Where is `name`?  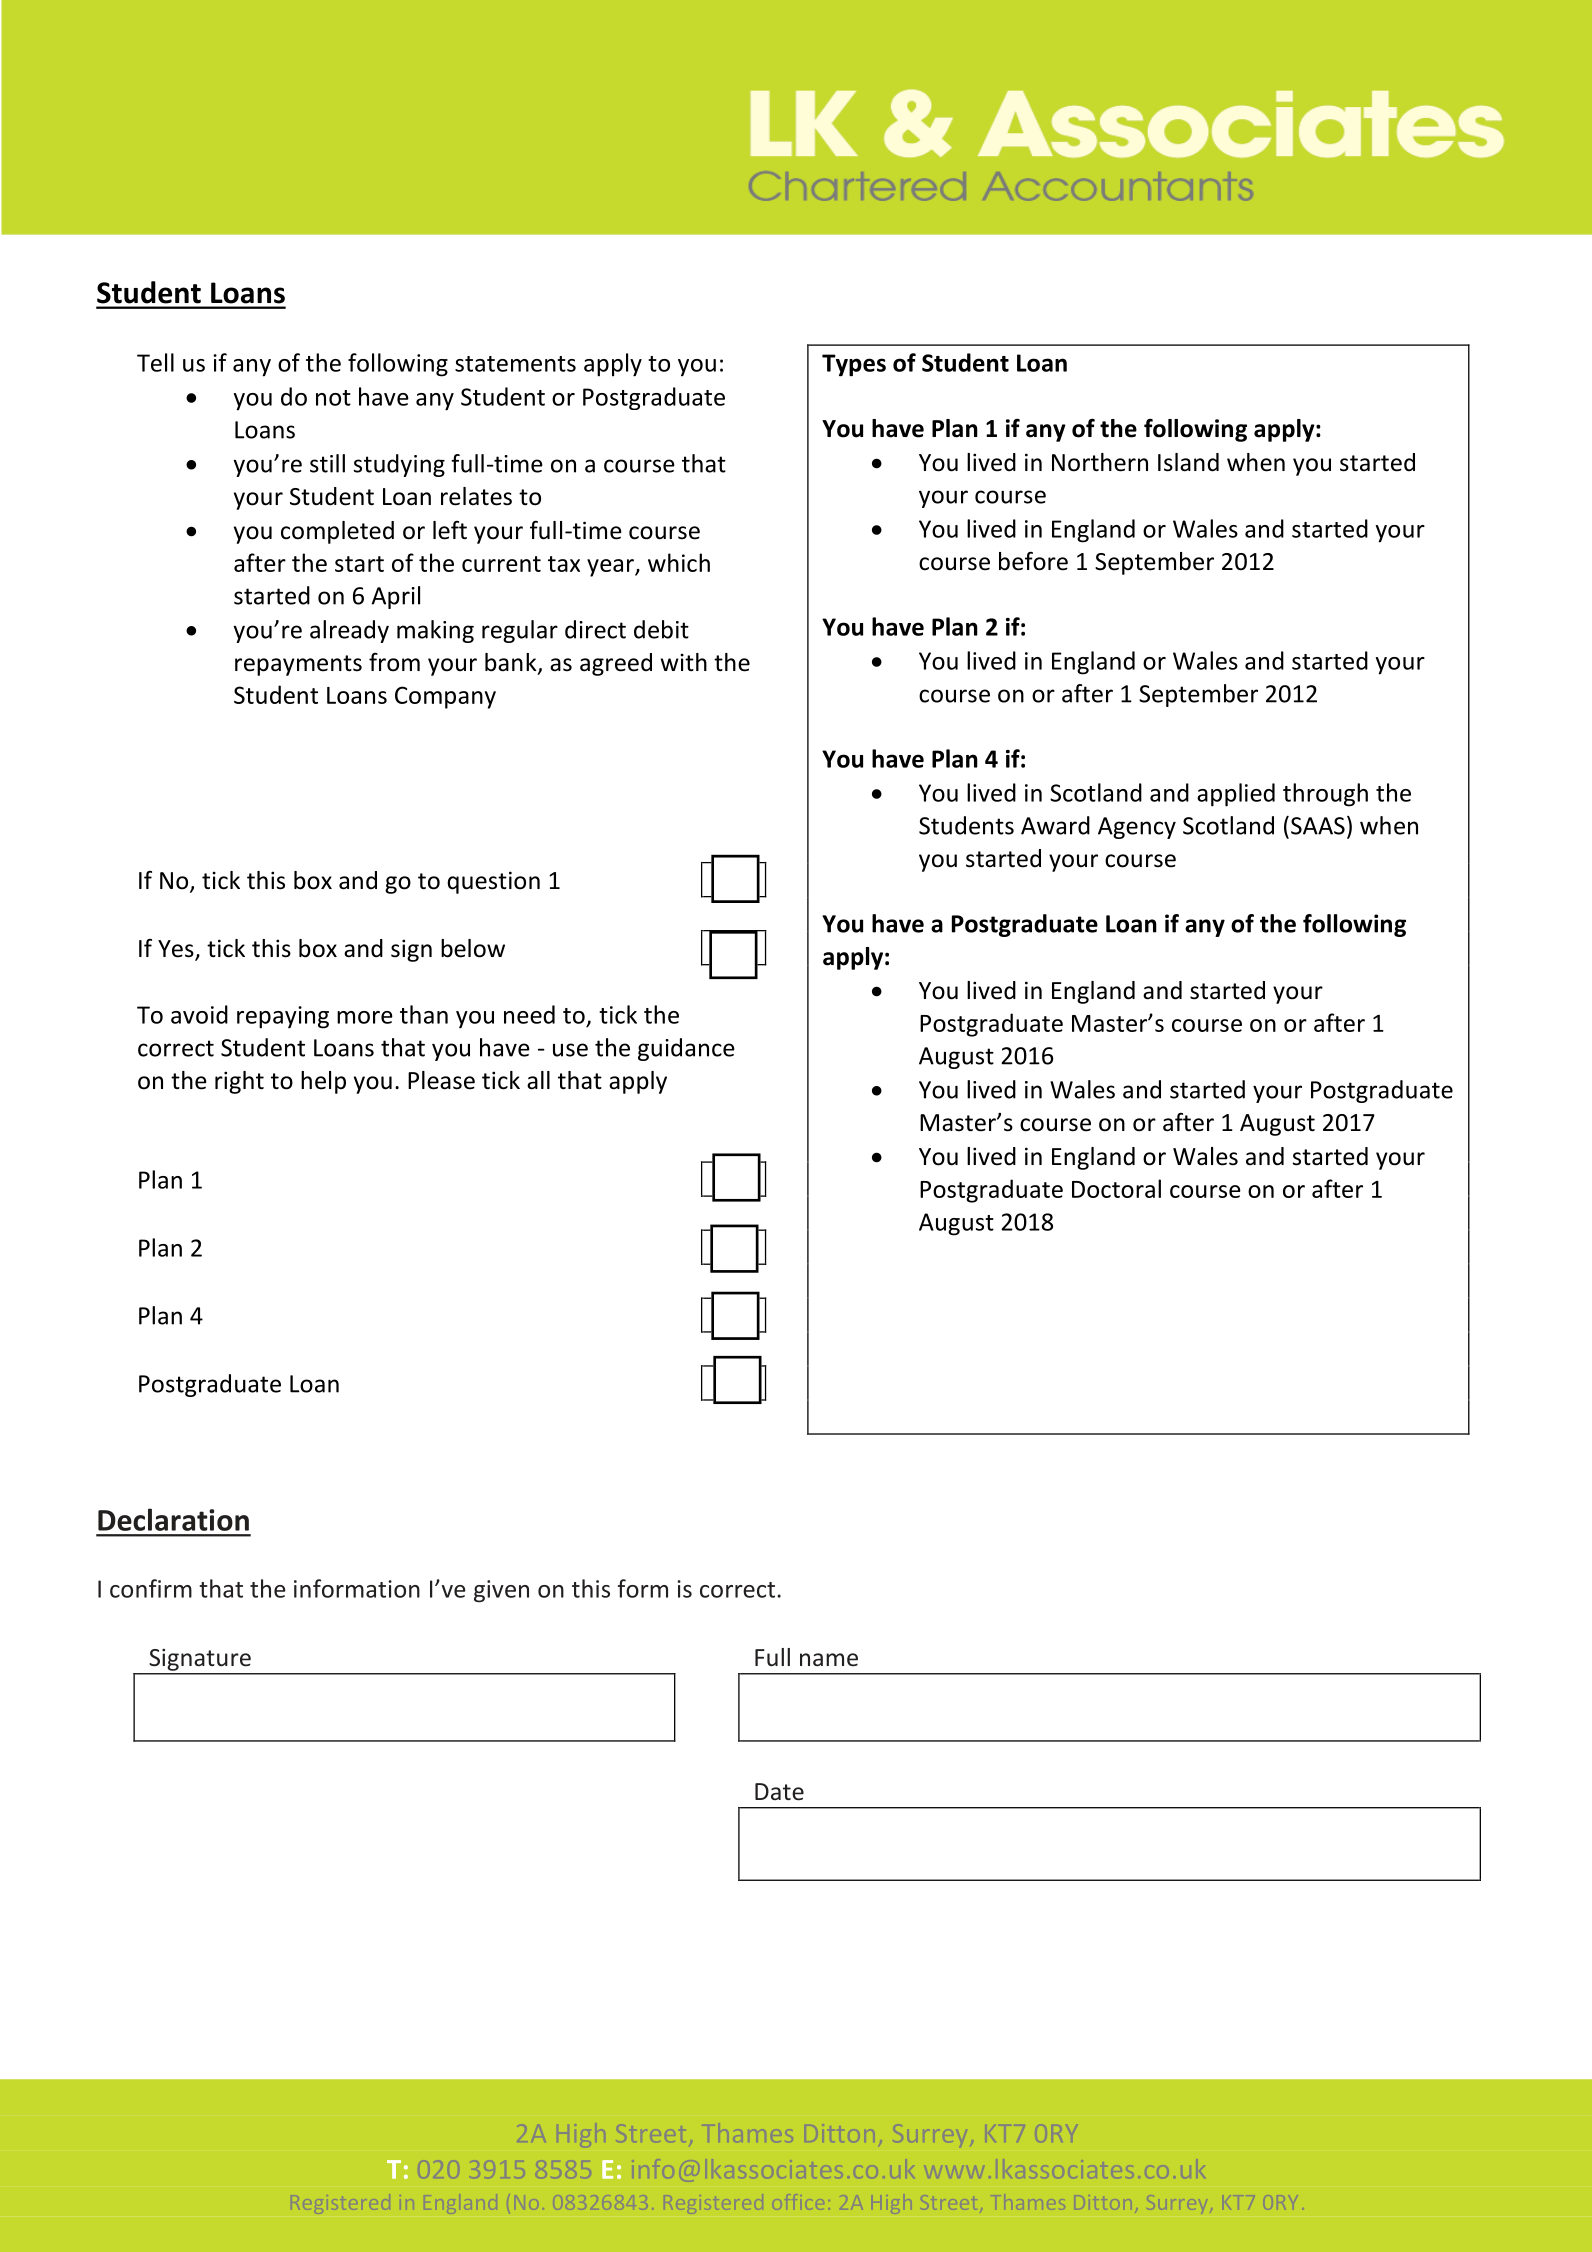 name is located at coordinates (829, 1659).
